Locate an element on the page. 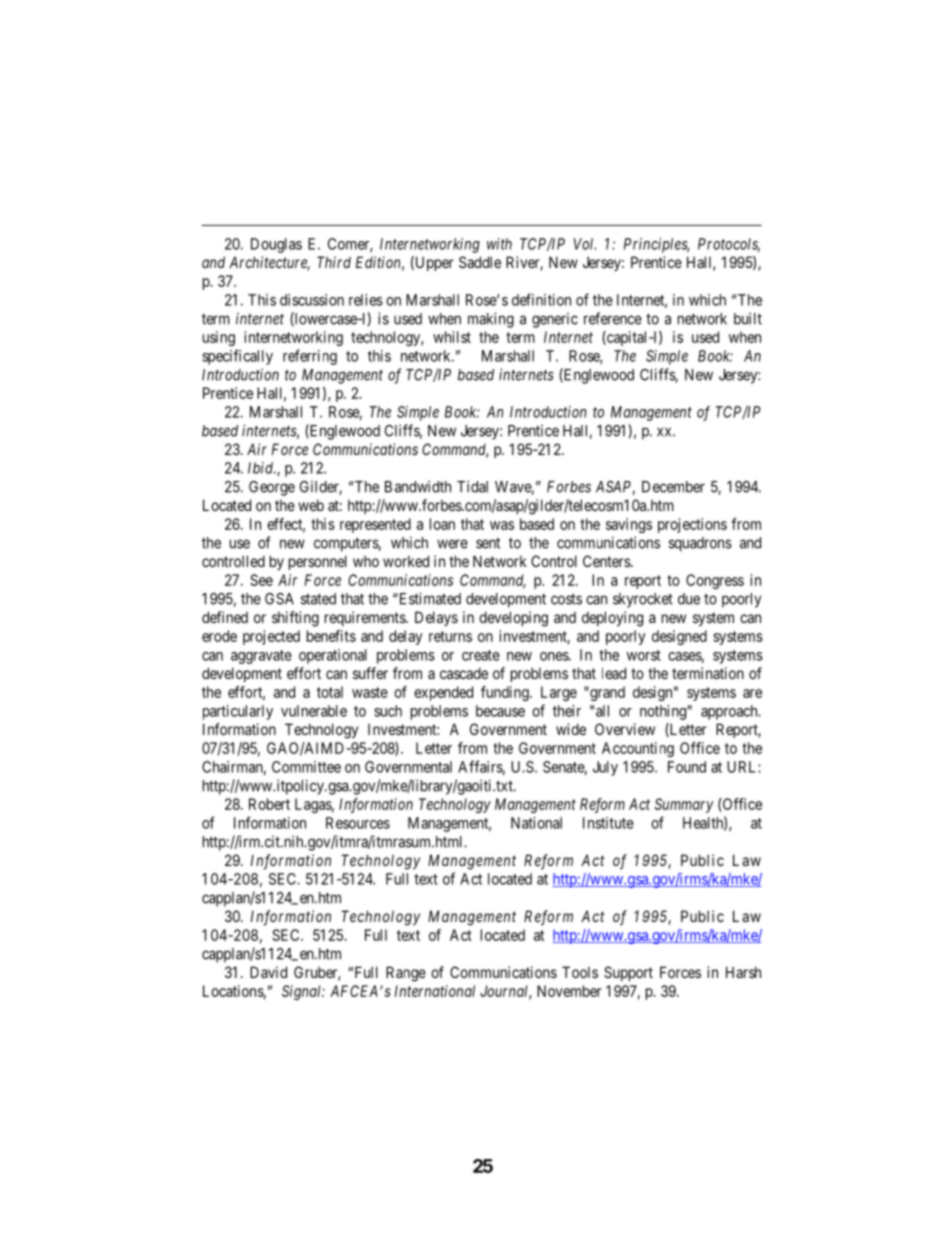 This page has width=952, height=1233. Robert is located at coordinates (269, 804).
